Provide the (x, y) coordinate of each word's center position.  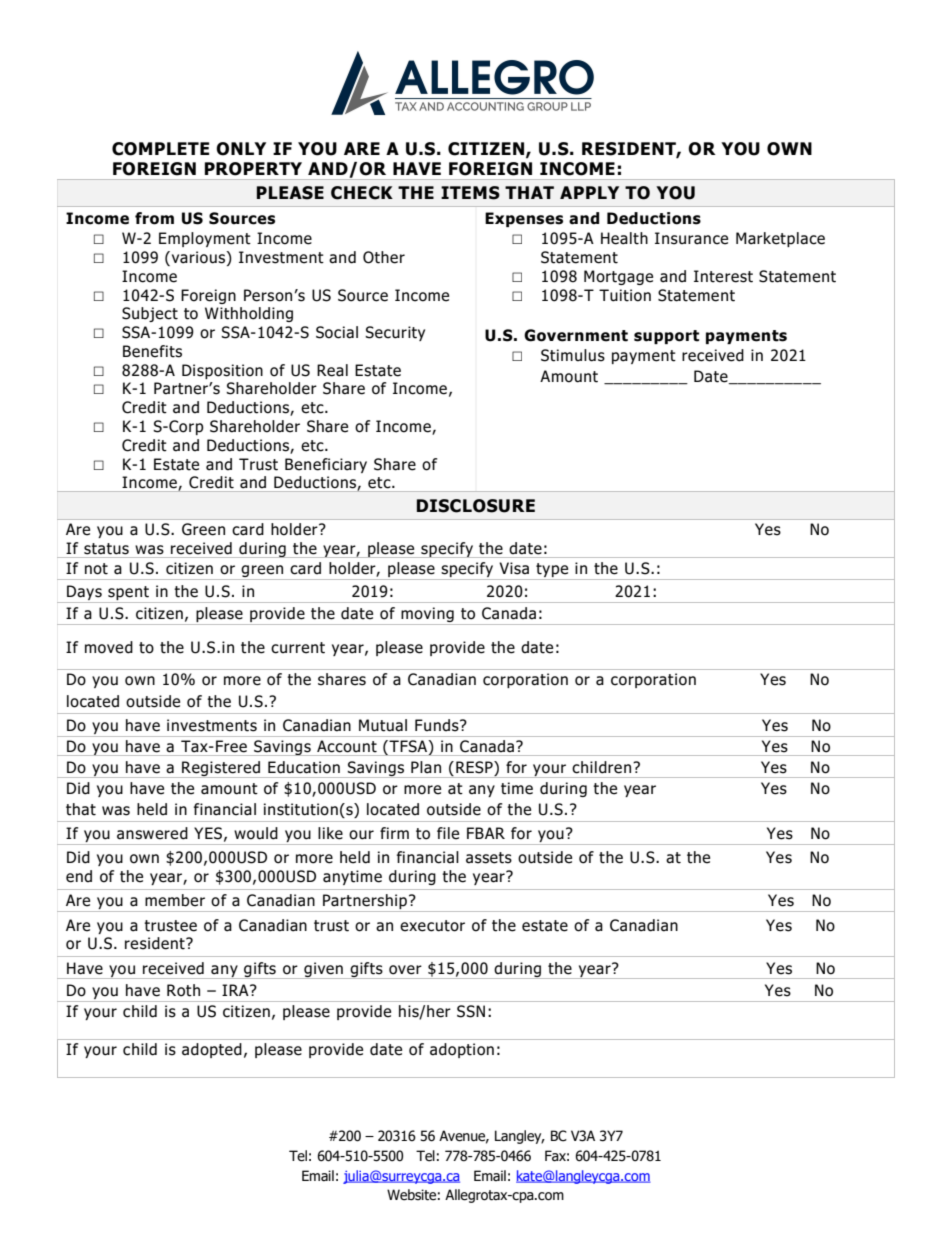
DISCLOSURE (476, 506)
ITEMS (470, 193)
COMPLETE (160, 149)
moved (109, 647)
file (448, 833)
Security (395, 333)
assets (489, 858)
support (666, 337)
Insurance (691, 238)
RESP (475, 767)
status (106, 549)
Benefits (152, 351)
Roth (183, 990)
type (552, 571)
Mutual (383, 725)
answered (152, 833)
